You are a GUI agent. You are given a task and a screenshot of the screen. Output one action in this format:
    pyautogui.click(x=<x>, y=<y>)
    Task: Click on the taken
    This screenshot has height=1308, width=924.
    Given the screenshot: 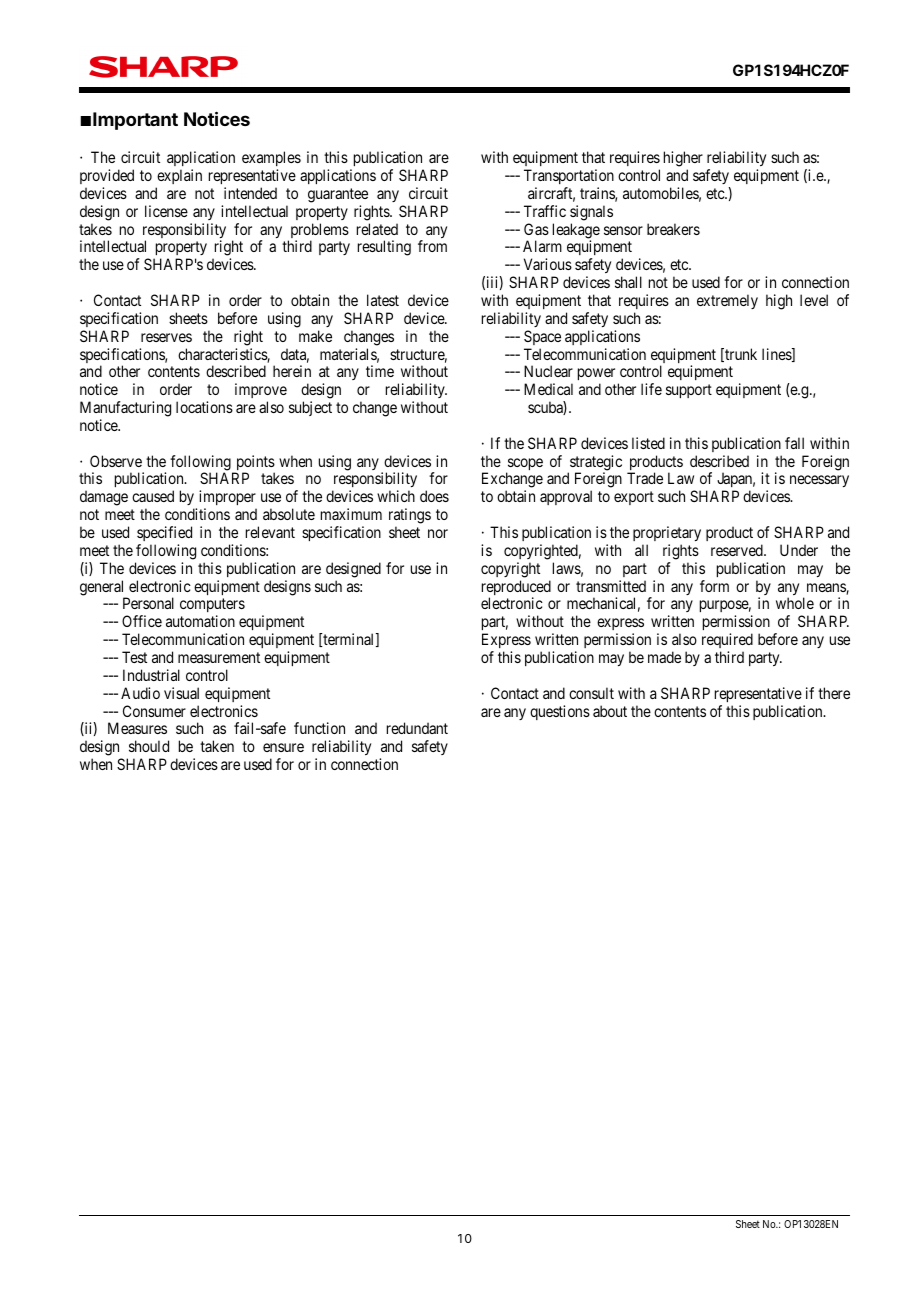 What is the action you would take?
    pyautogui.click(x=217, y=746)
